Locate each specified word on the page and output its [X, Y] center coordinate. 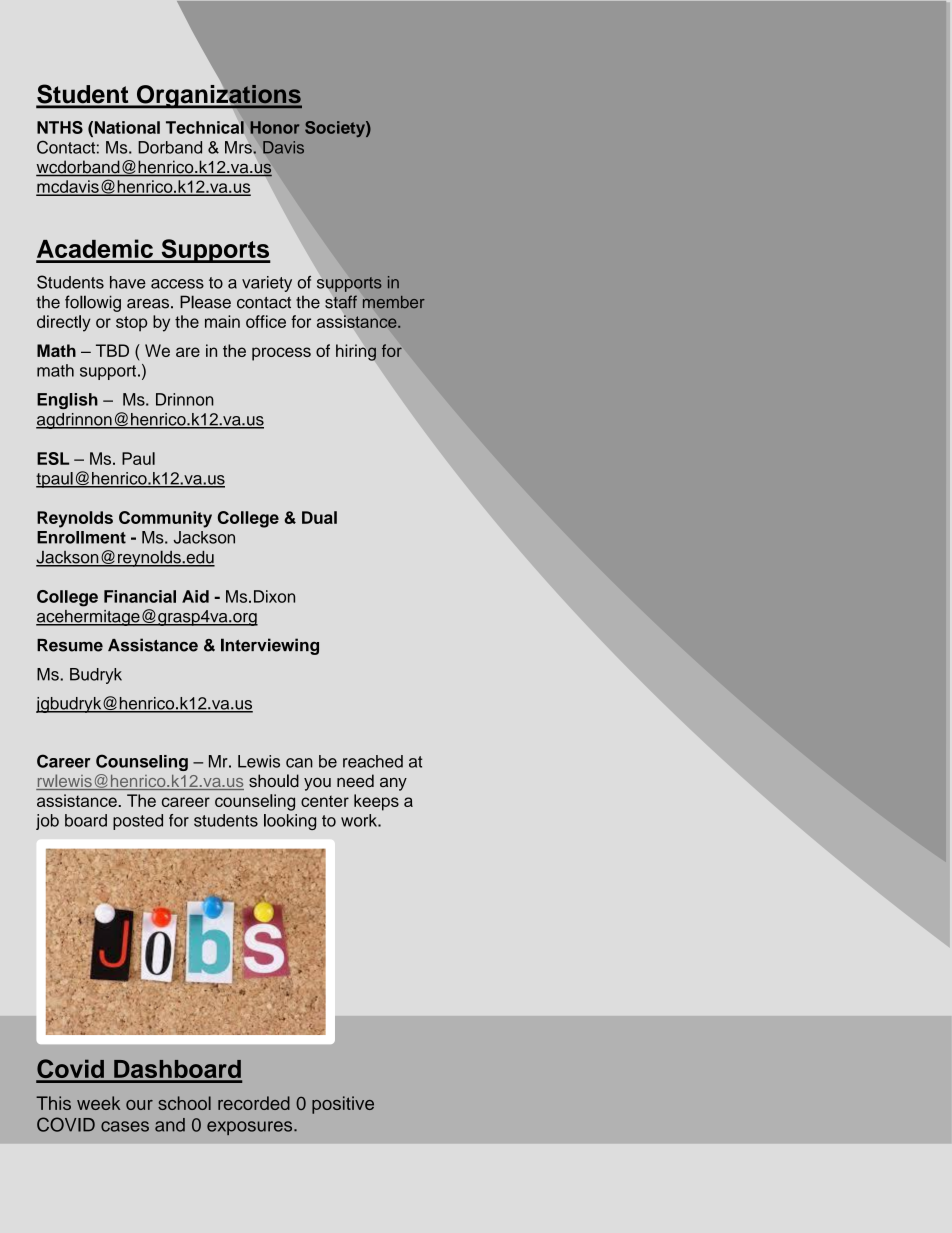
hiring [356, 352]
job [47, 822]
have [128, 282]
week [98, 1103]
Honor [274, 127]
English [67, 401]
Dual [319, 517]
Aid [195, 596]
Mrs [239, 147]
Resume [70, 645]
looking [290, 822]
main [222, 321]
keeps [376, 802]
